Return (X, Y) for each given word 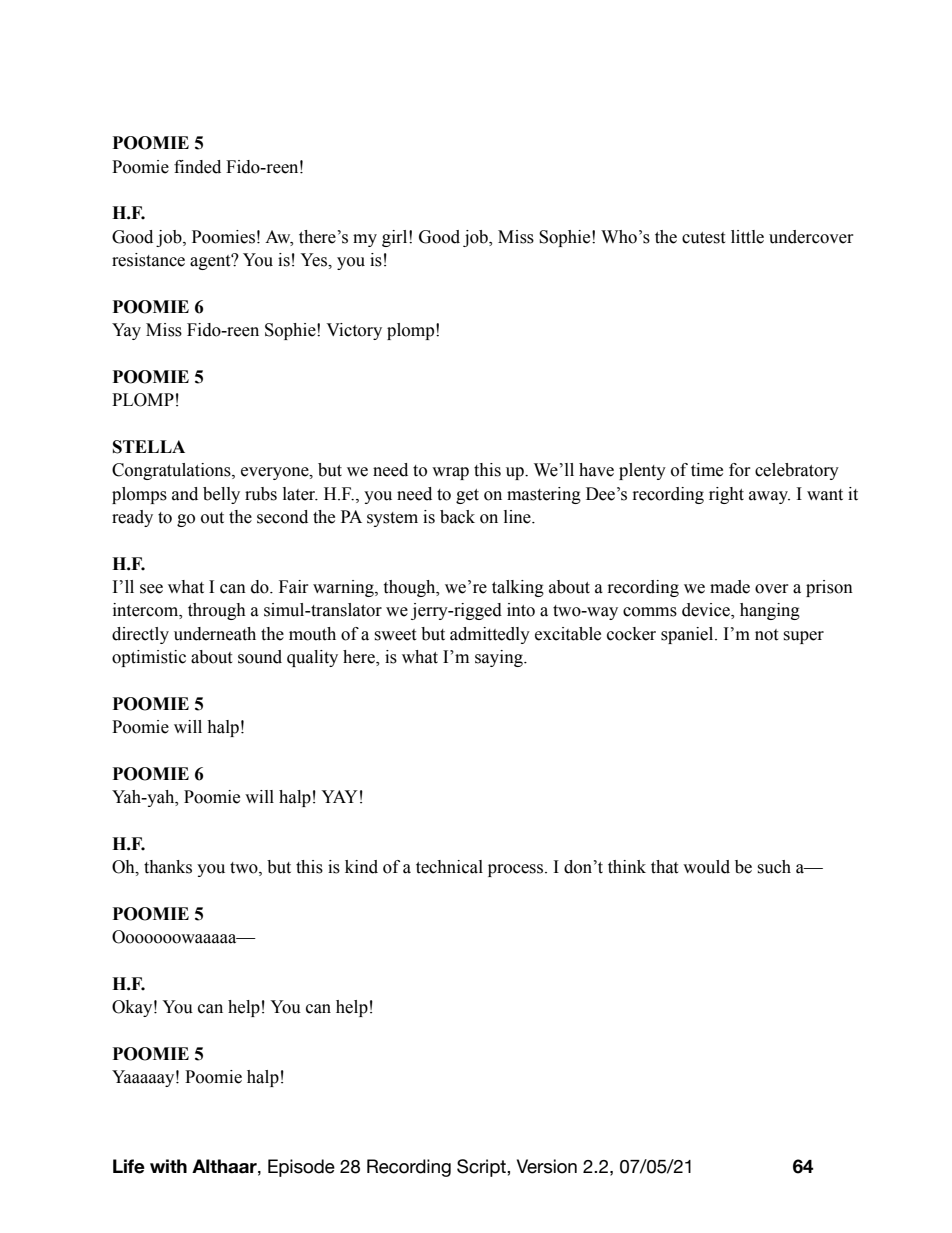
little (747, 237)
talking (518, 588)
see (151, 589)
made (730, 587)
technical (449, 867)
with (168, 1166)
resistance (148, 260)
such (774, 867)
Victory (354, 331)
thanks (168, 867)
